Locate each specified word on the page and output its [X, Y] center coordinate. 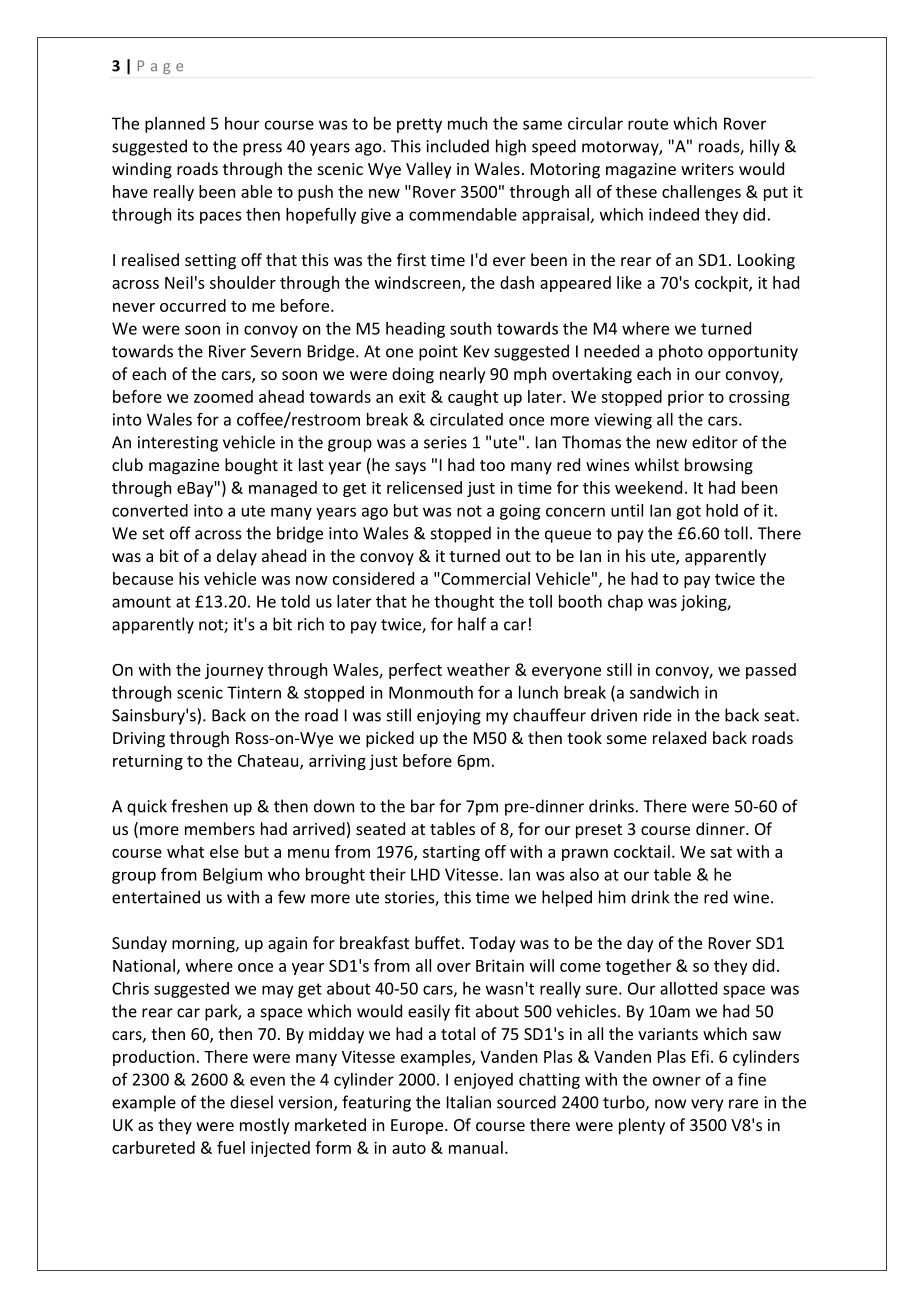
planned [175, 125]
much [467, 123]
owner [677, 1081]
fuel [231, 1147]
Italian [469, 1102]
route [648, 124]
